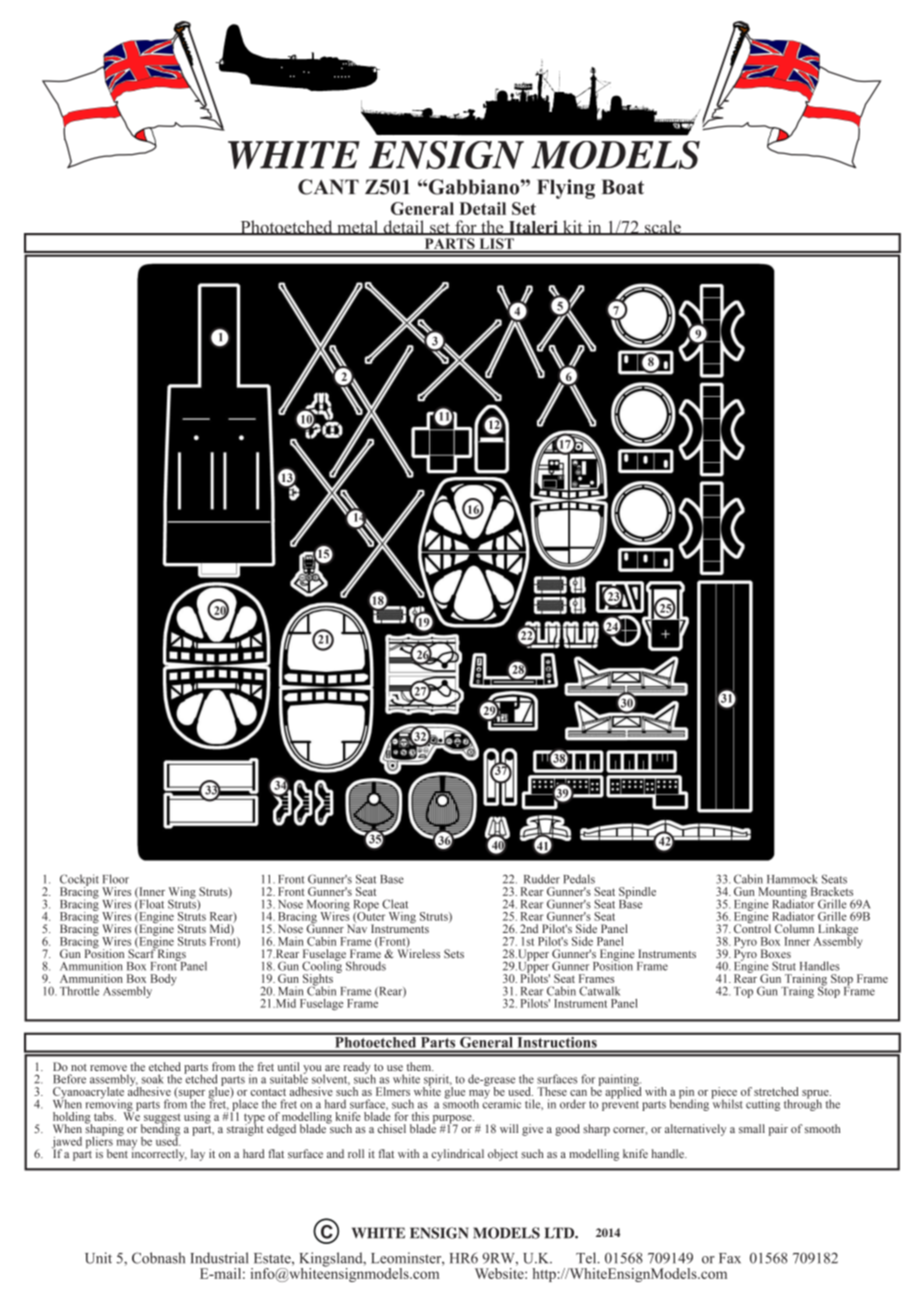 This page has width=924, height=1307. I want to click on CANT, so click(328, 187).
